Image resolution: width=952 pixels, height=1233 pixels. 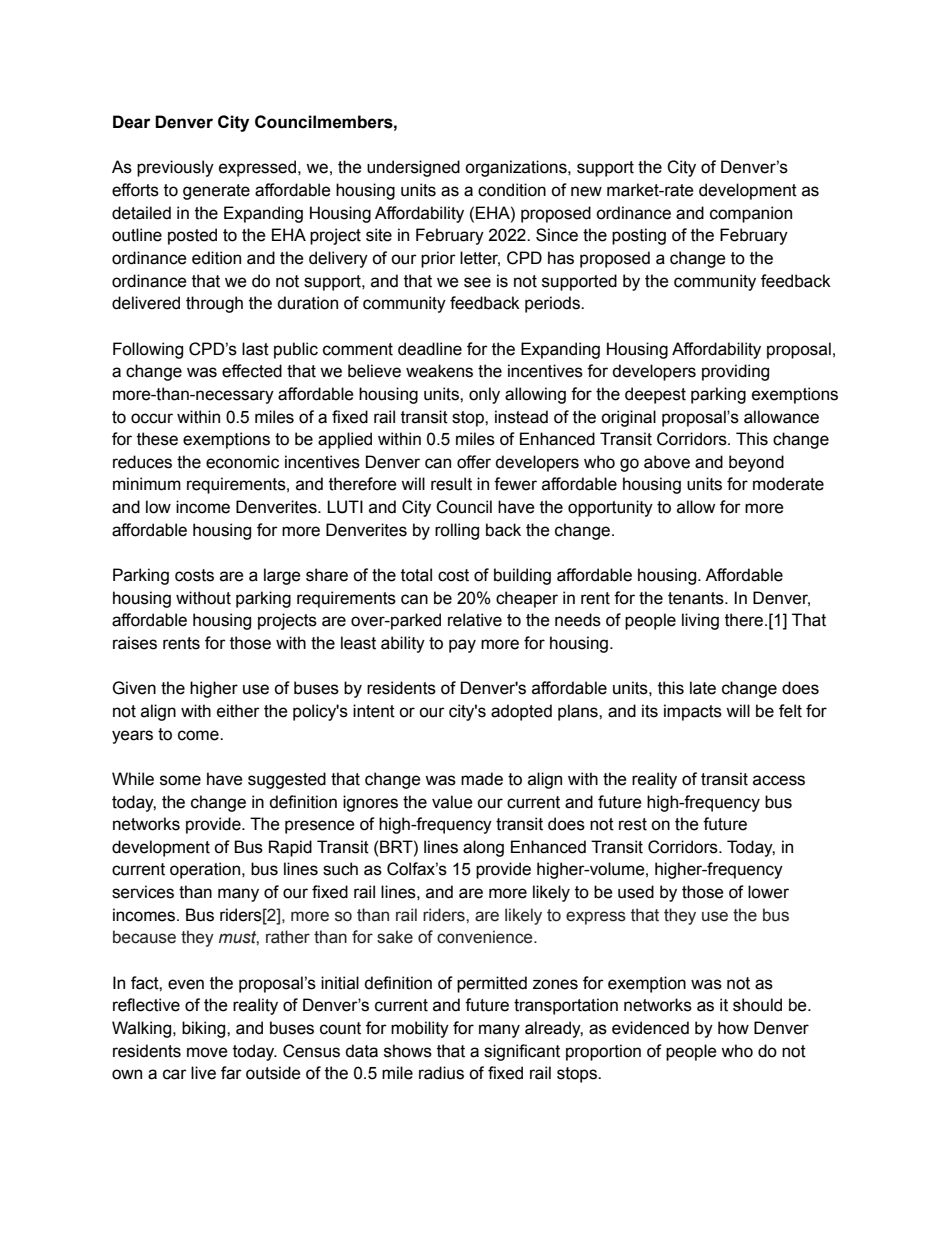 What do you see at coordinates (252, 371) in the screenshot?
I see `effected` at bounding box center [252, 371].
